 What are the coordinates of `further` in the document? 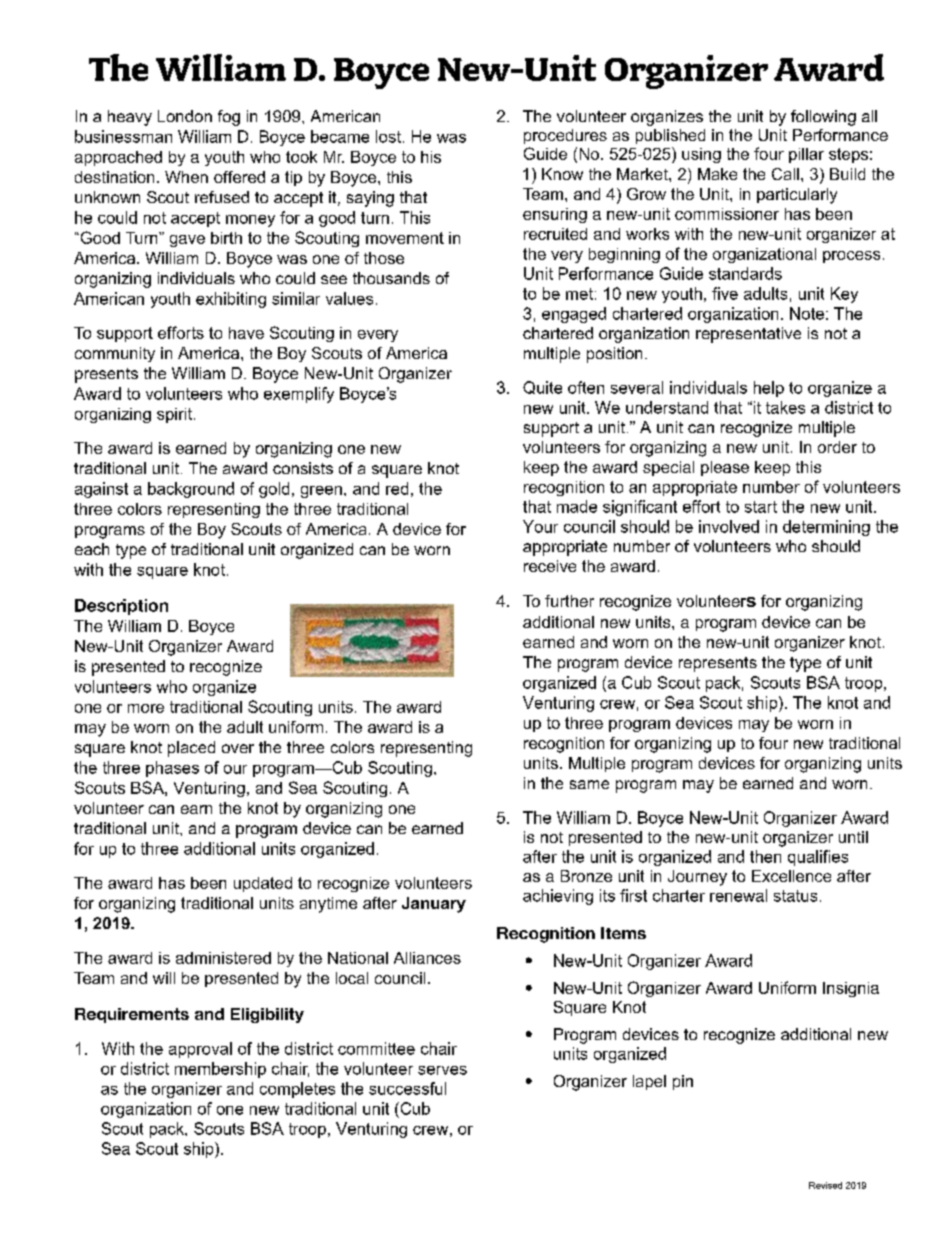 It's located at (569, 601).
